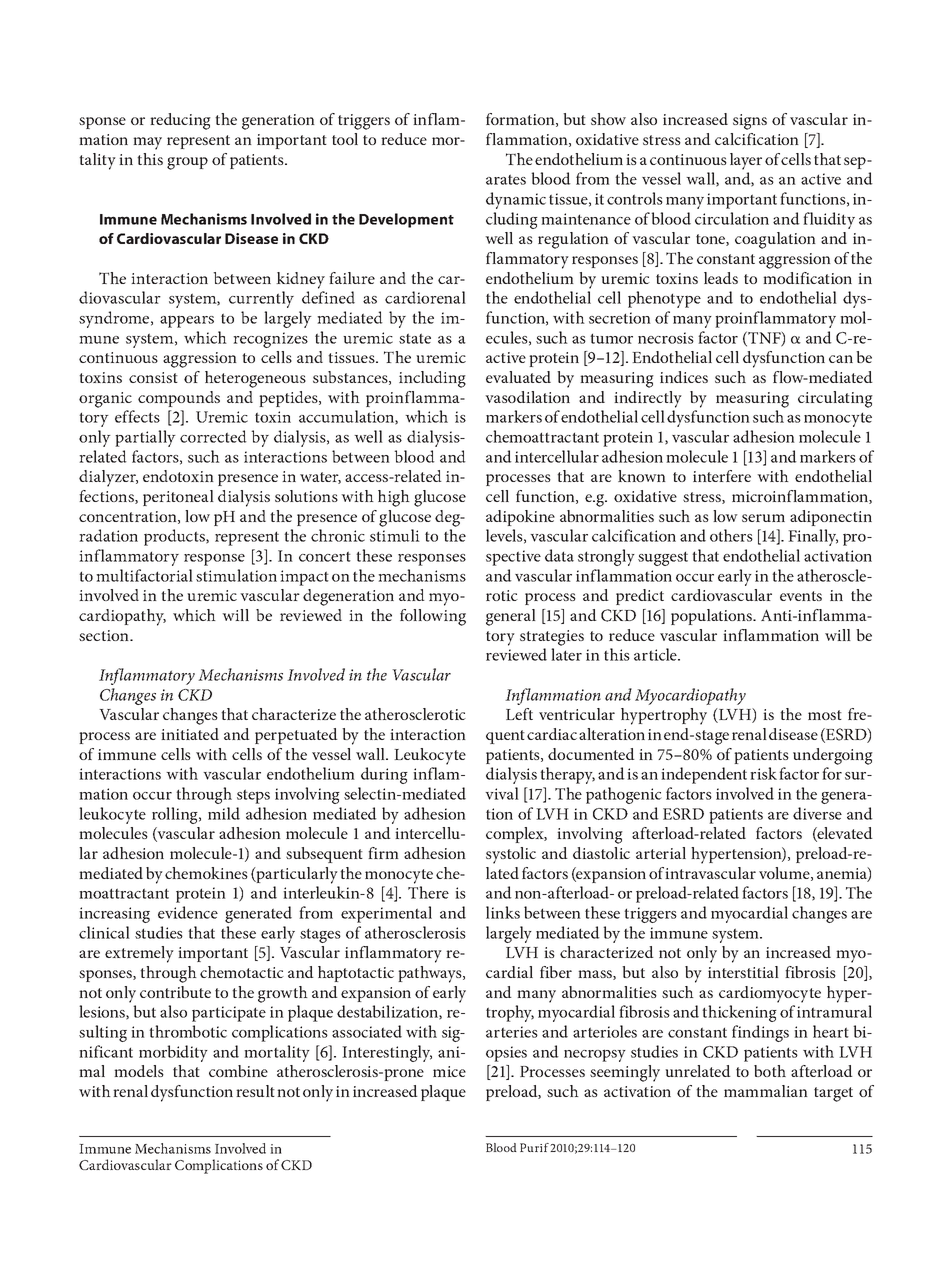 Image resolution: width=952 pixels, height=1261 pixels. What do you see at coordinates (433, 617) in the screenshot?
I see `following` at bounding box center [433, 617].
